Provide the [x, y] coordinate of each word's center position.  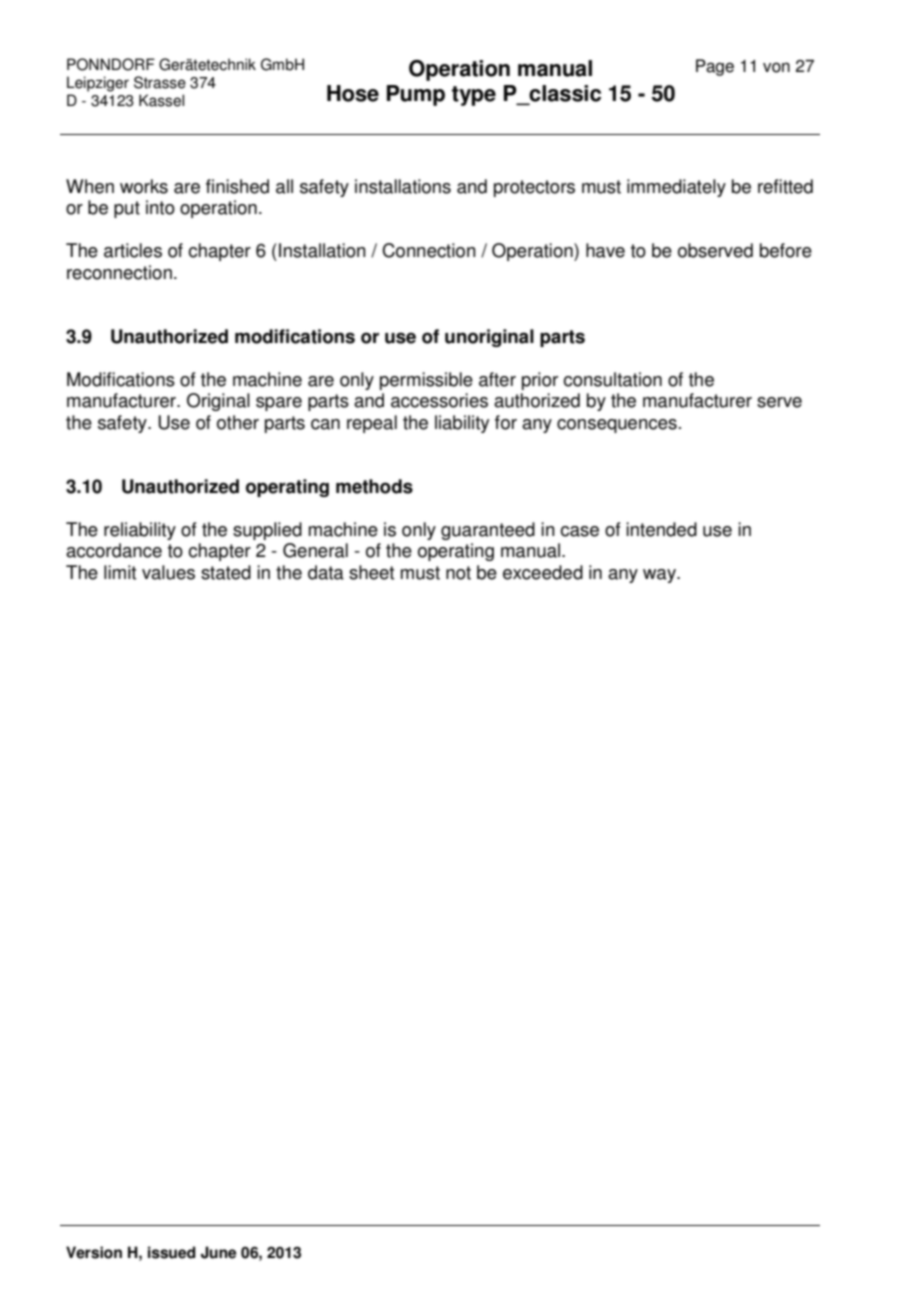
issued [172, 1252]
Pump [416, 95]
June [218, 1252]
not [458, 573]
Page [715, 67]
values [168, 572]
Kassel [161, 100]
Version [94, 1252]
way [661, 576]
